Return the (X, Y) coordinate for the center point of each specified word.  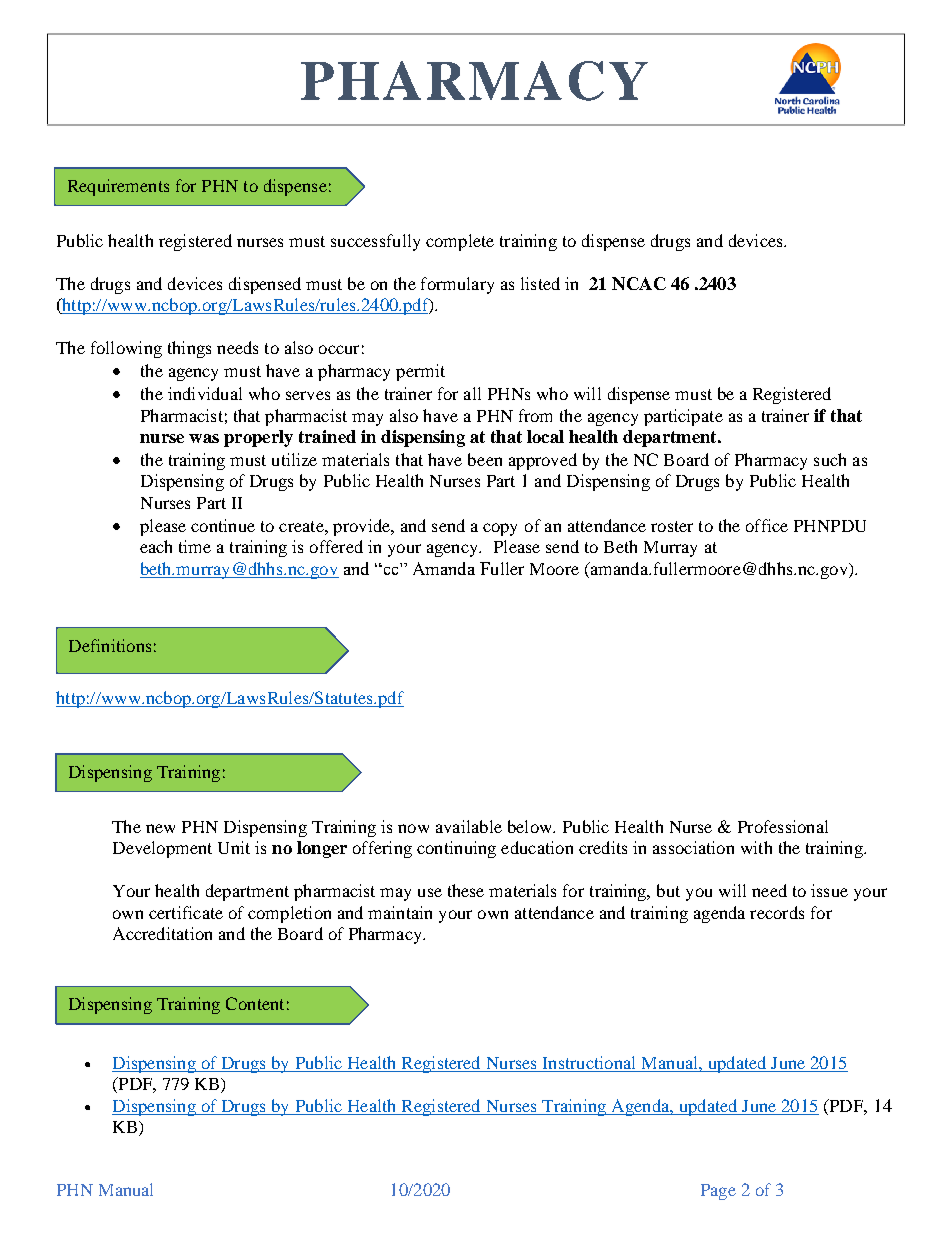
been (485, 459)
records (777, 912)
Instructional (589, 1064)
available (469, 826)
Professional (783, 826)
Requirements (118, 187)
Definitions (110, 645)
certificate (186, 912)
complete (460, 242)
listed (540, 283)
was (204, 438)
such (830, 459)
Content (255, 1003)
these (466, 890)
